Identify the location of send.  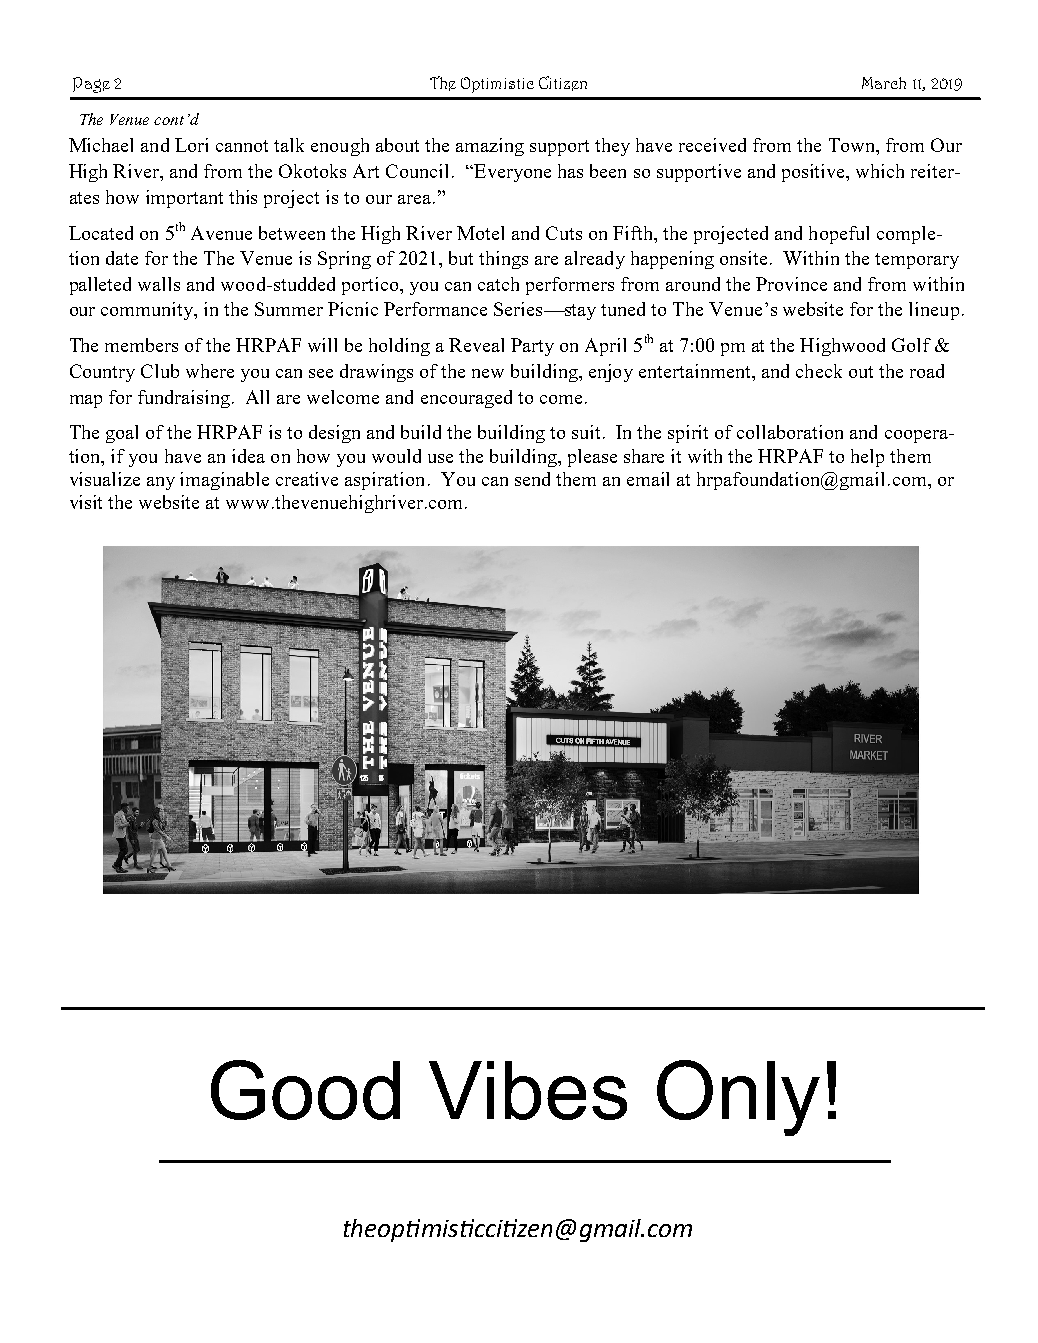
(532, 479).
